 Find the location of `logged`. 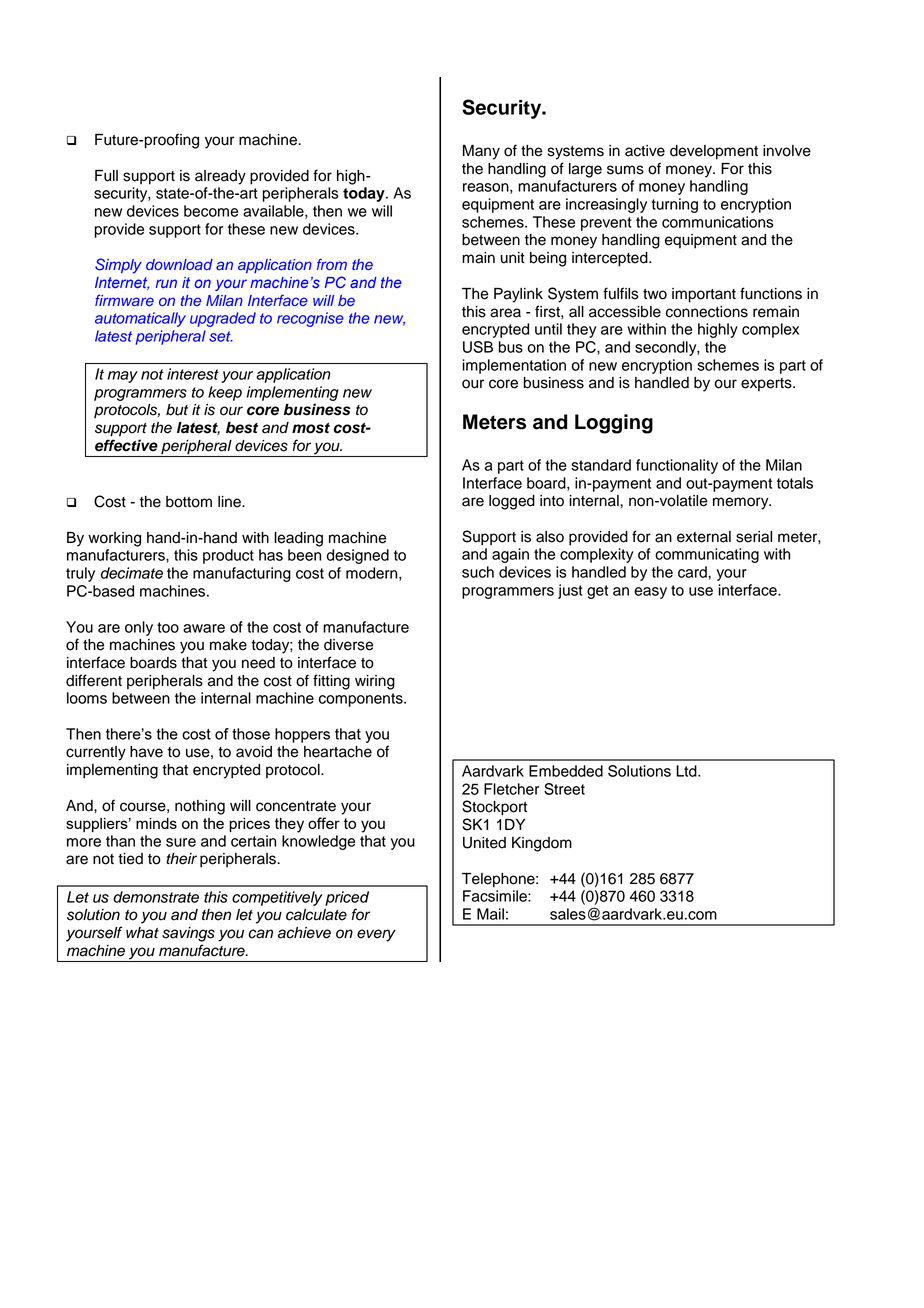

logged is located at coordinates (512, 502).
